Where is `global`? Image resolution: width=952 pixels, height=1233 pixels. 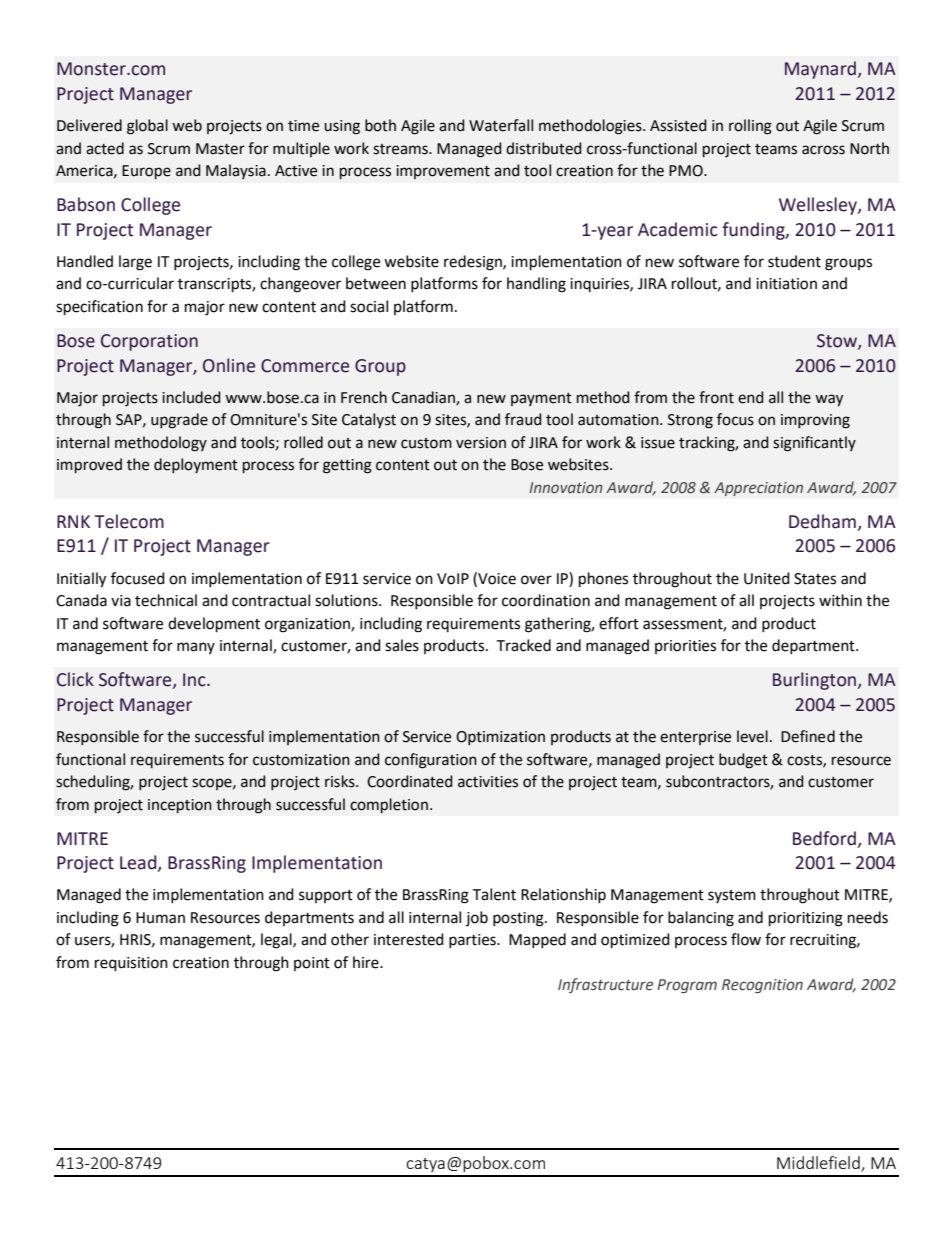 global is located at coordinates (147, 127).
